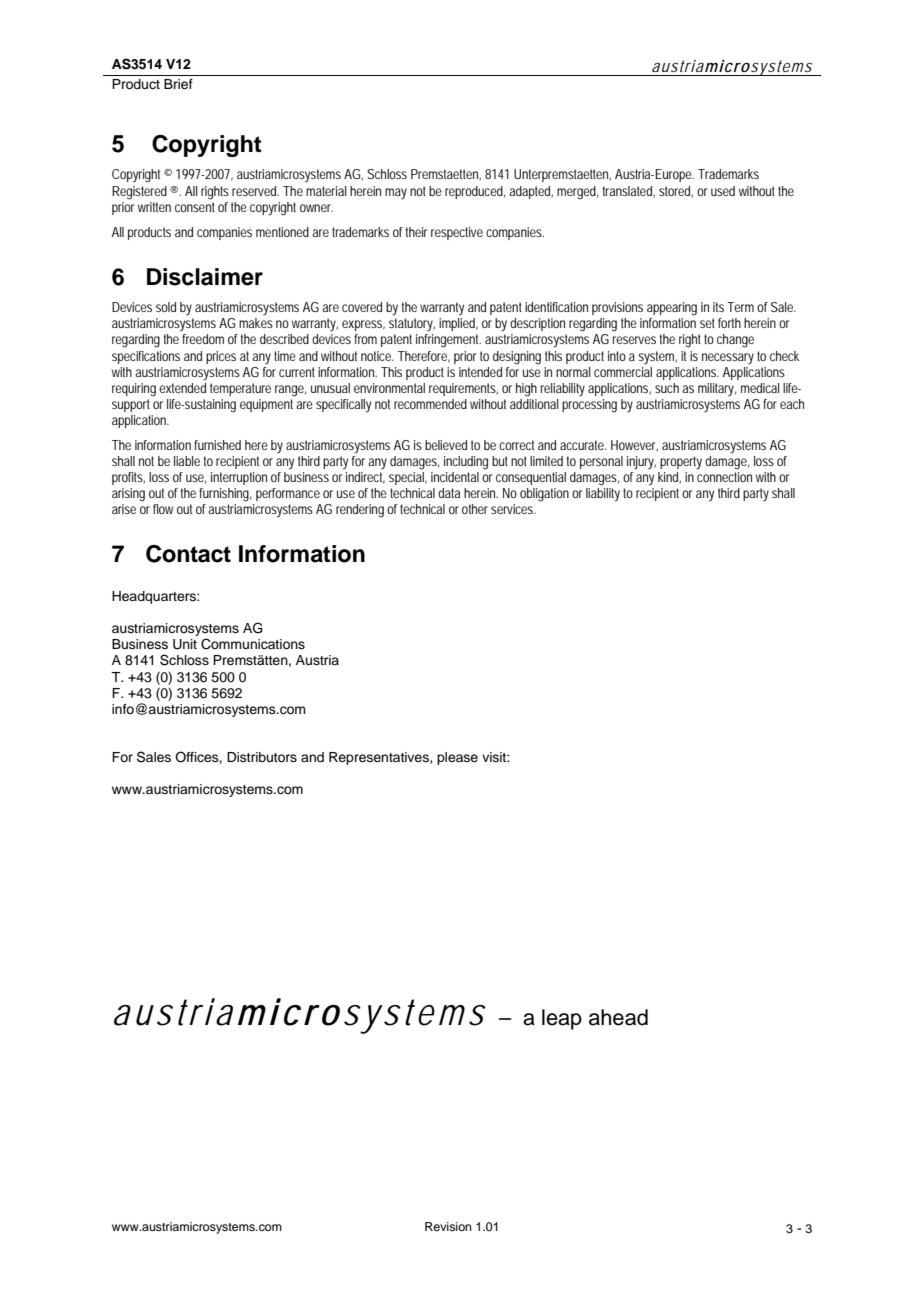 This image has width=924, height=1308. Describe the element at coordinates (457, 758) in the image. I see `please` at that location.
